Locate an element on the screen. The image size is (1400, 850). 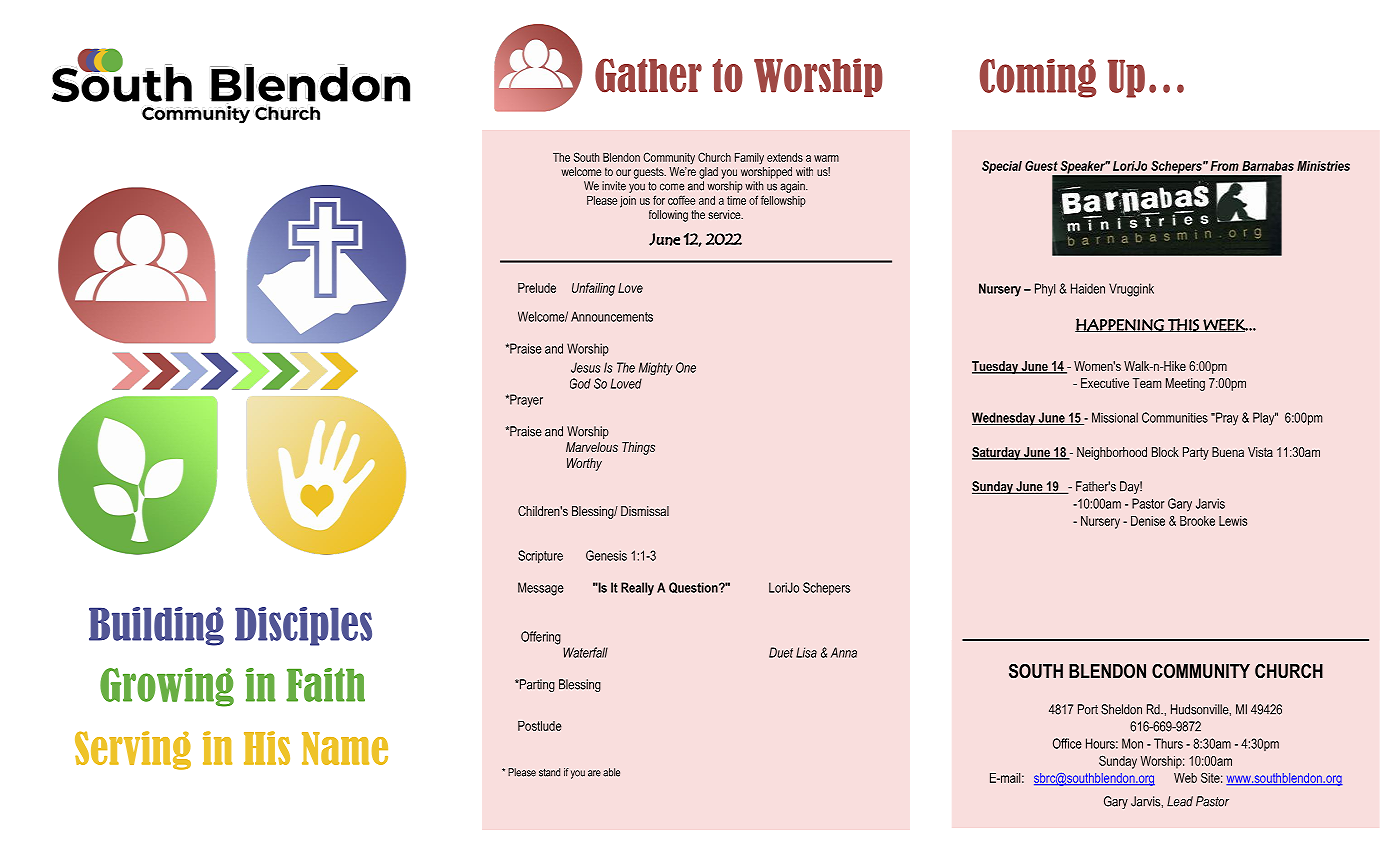
THIS is located at coordinates (1183, 325).
